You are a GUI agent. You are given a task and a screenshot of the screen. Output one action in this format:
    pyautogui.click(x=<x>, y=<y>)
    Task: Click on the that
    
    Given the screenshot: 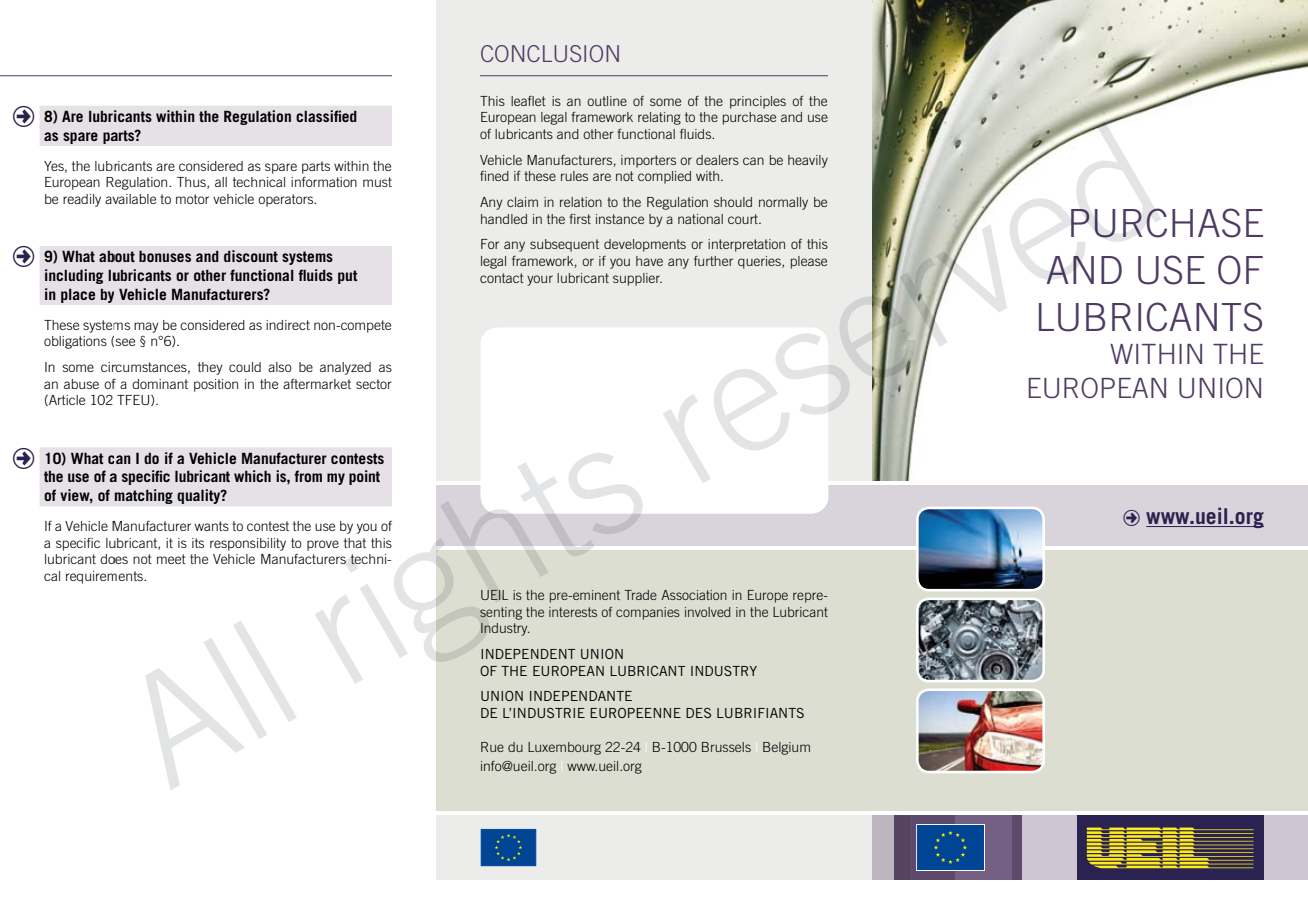 What is the action you would take?
    pyautogui.click(x=355, y=543)
